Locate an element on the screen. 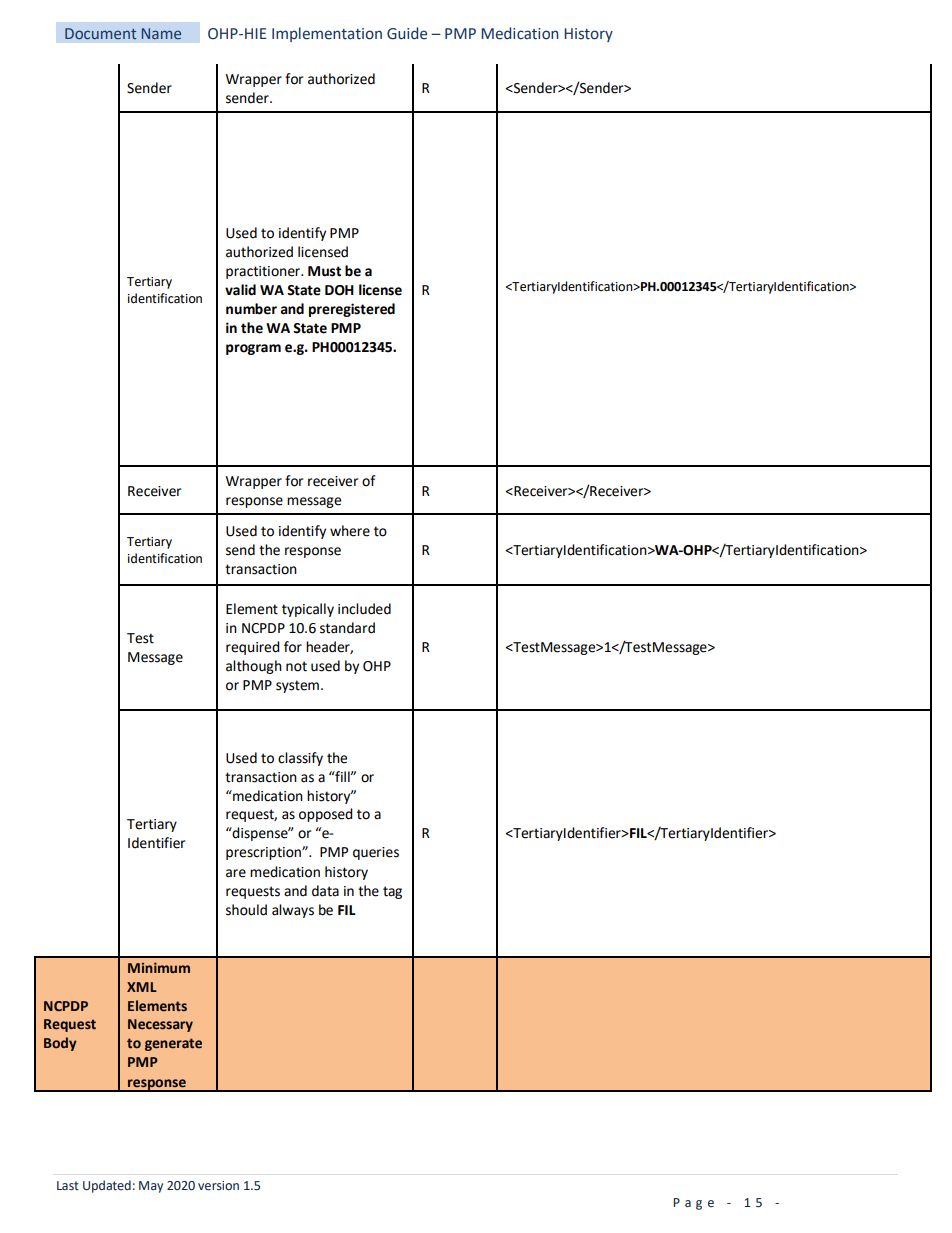 This screenshot has height=1233, width=952. required is located at coordinates (253, 648).
